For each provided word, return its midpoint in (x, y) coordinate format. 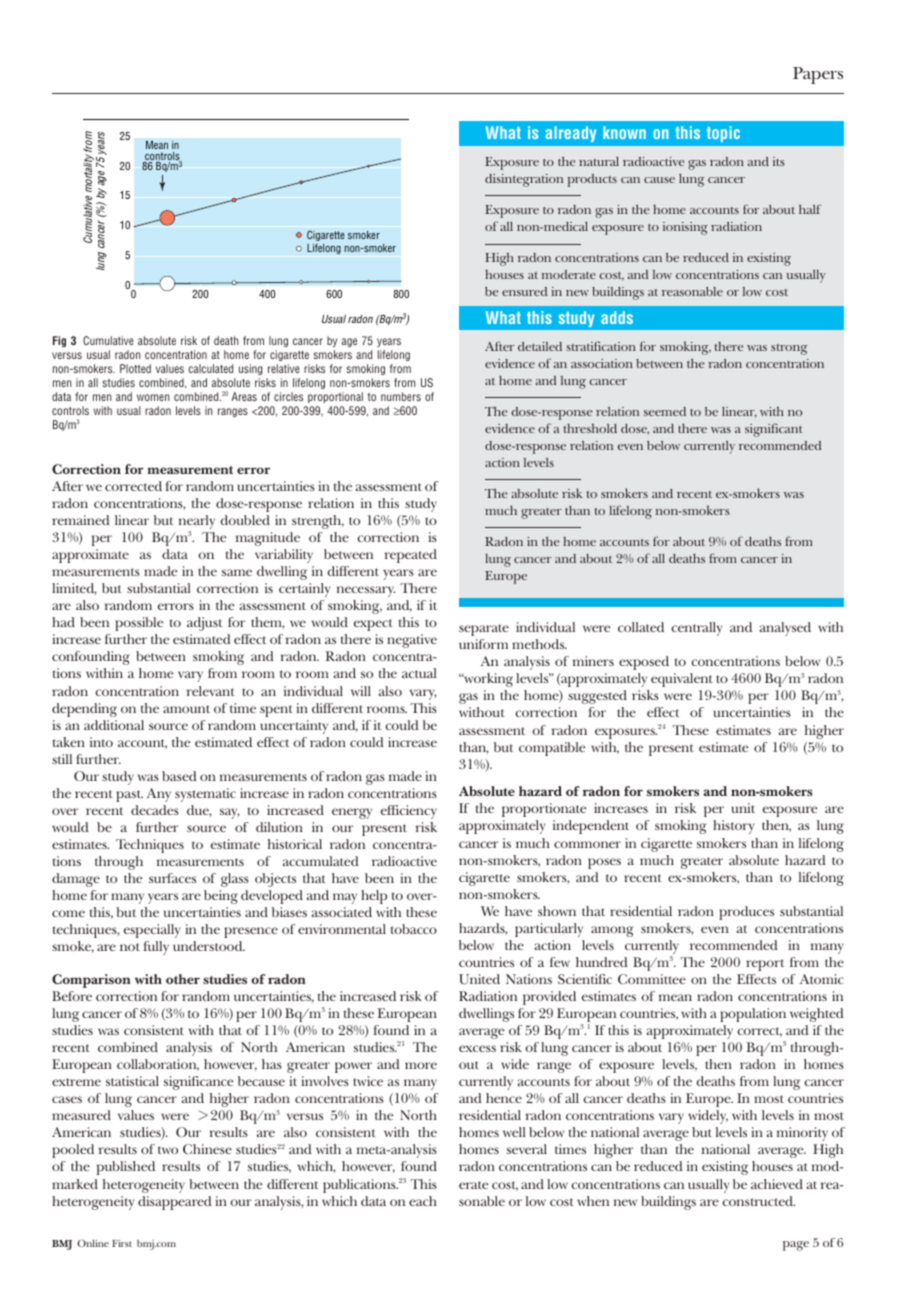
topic (723, 134)
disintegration (524, 180)
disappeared (175, 1203)
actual (419, 673)
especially (152, 931)
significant (774, 430)
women (153, 397)
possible (139, 624)
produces (746, 913)
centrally (696, 629)
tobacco (414, 929)
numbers (401, 396)
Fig (59, 341)
